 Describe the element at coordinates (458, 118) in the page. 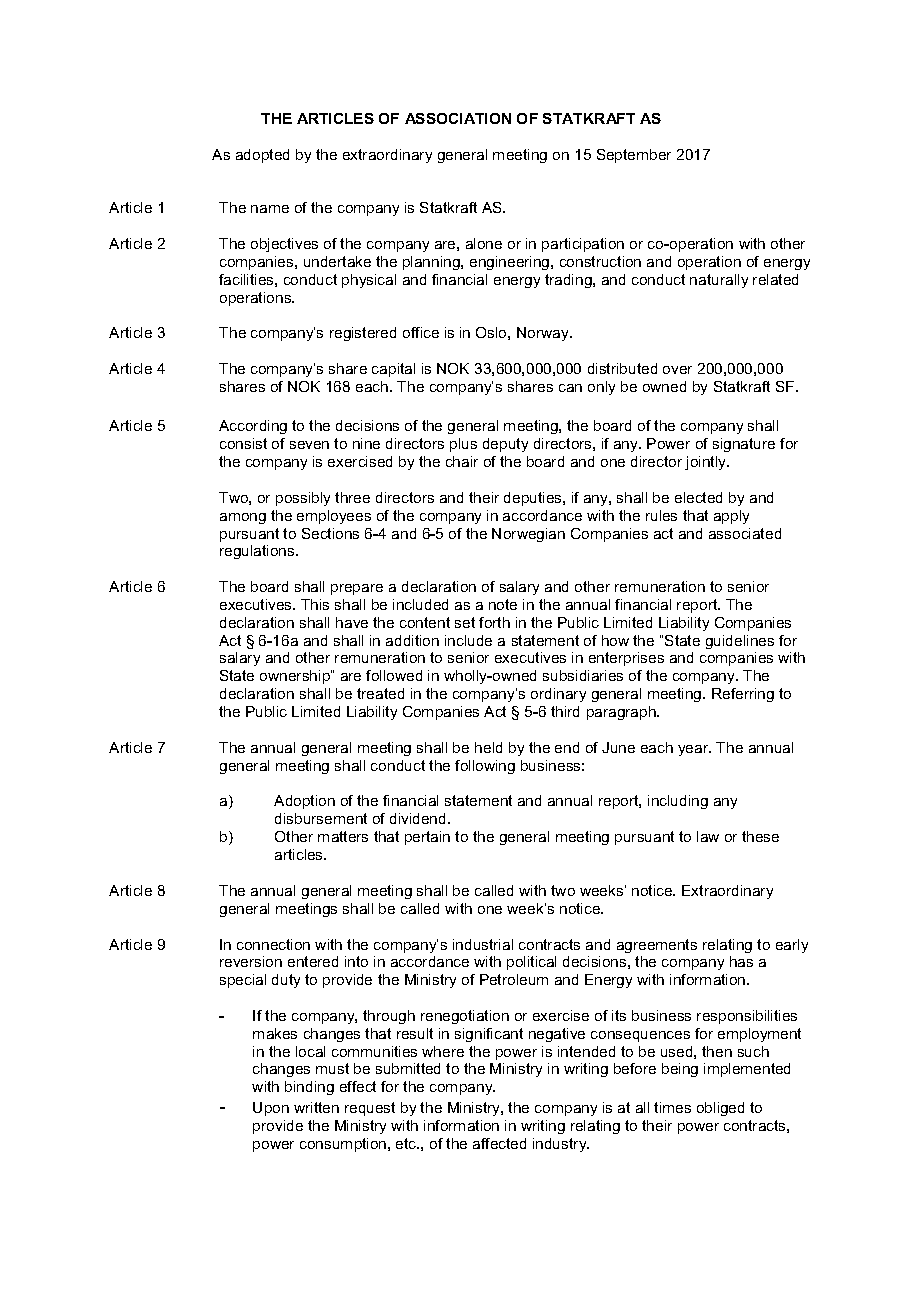

I see `ASSOCIATION` at that location.
